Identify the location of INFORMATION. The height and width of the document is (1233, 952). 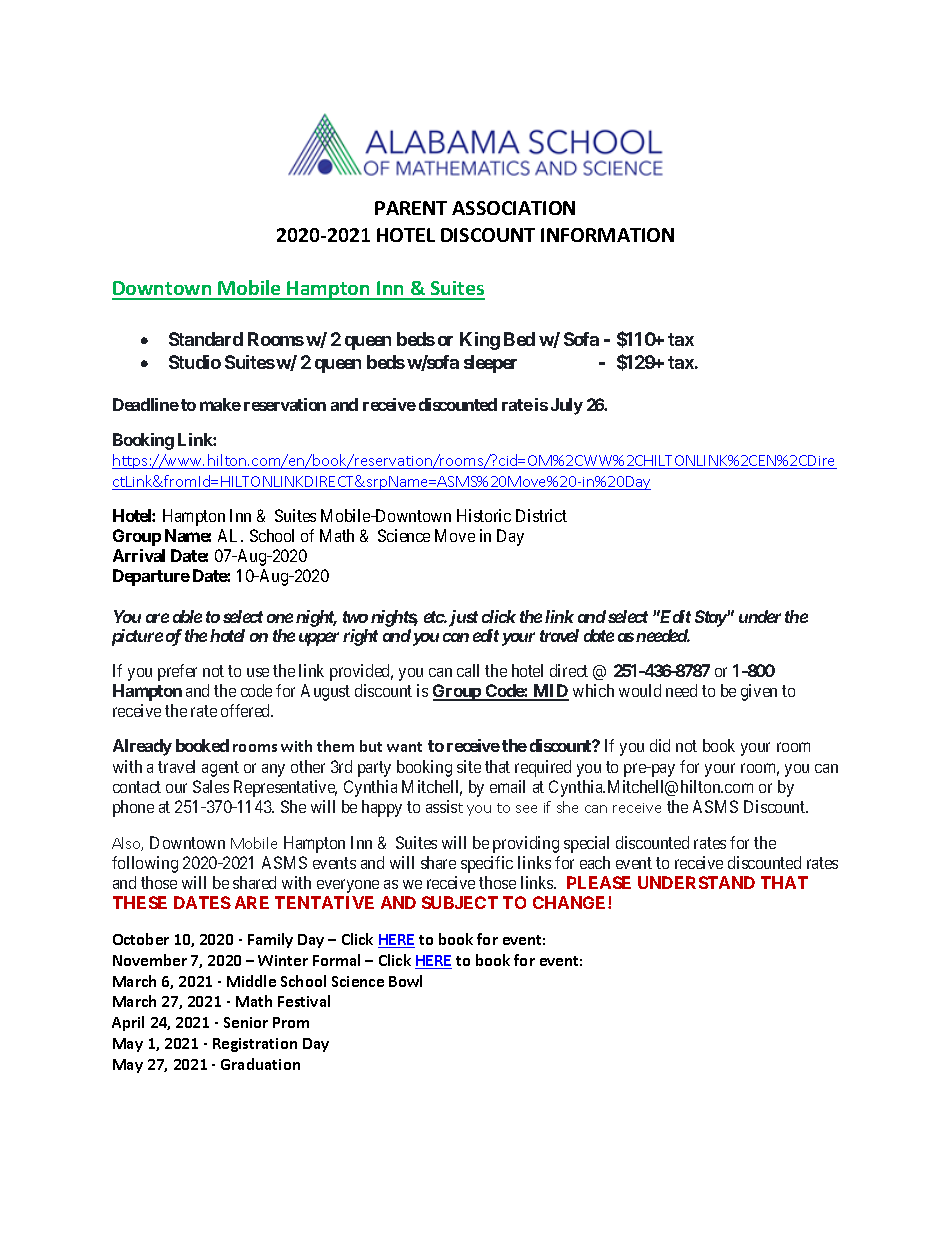
(607, 235).
